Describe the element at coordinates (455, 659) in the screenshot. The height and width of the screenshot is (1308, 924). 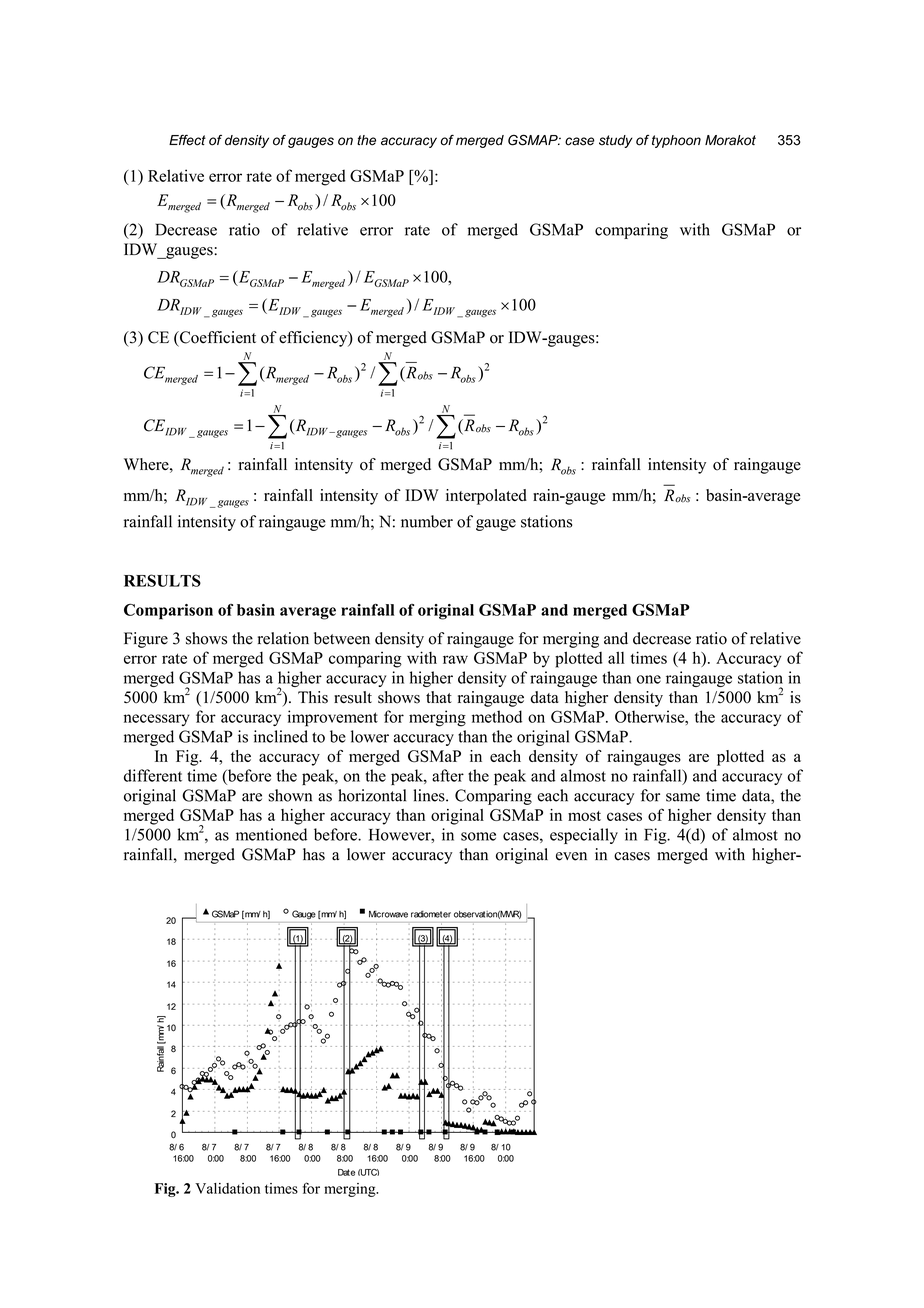
I see `raw` at that location.
